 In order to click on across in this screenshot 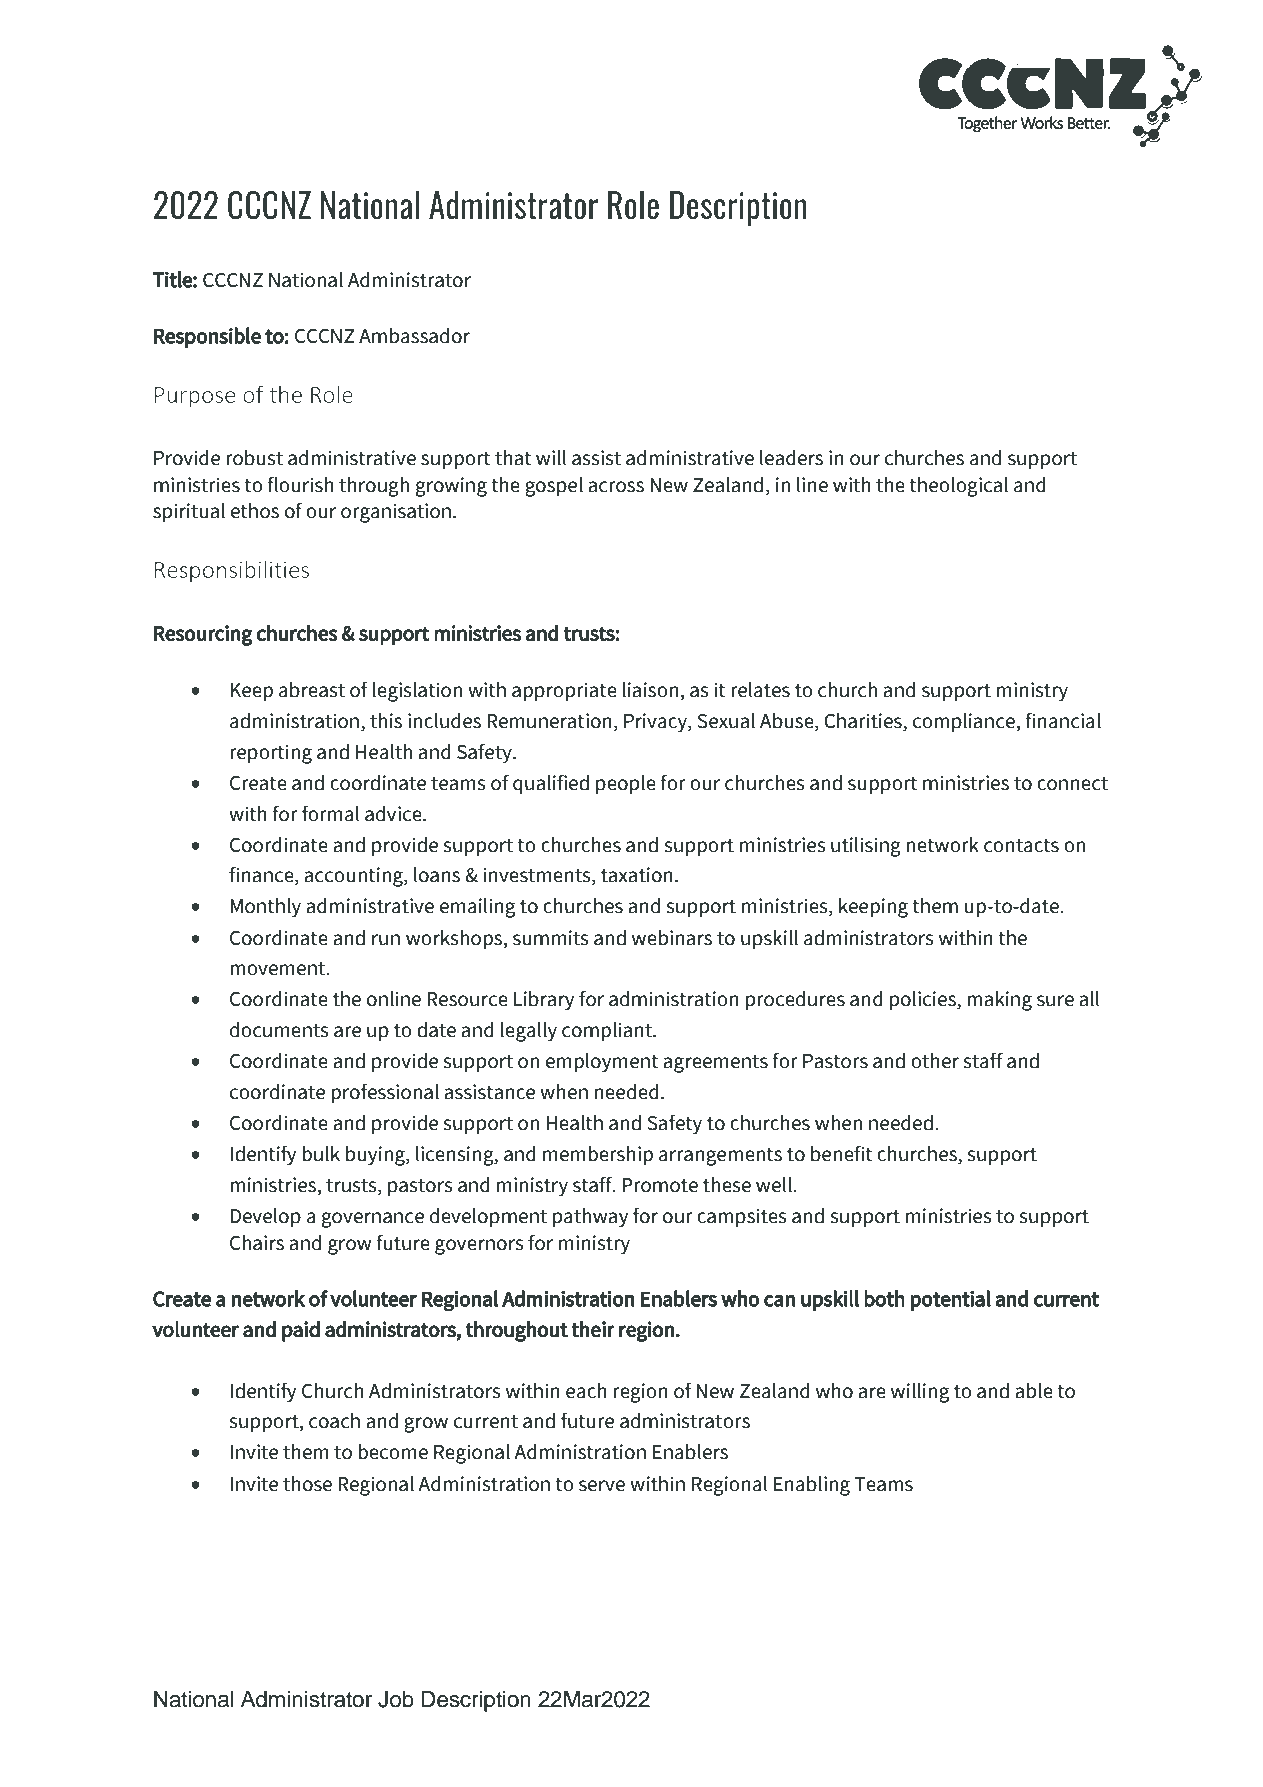, I will do `click(616, 487)`.
